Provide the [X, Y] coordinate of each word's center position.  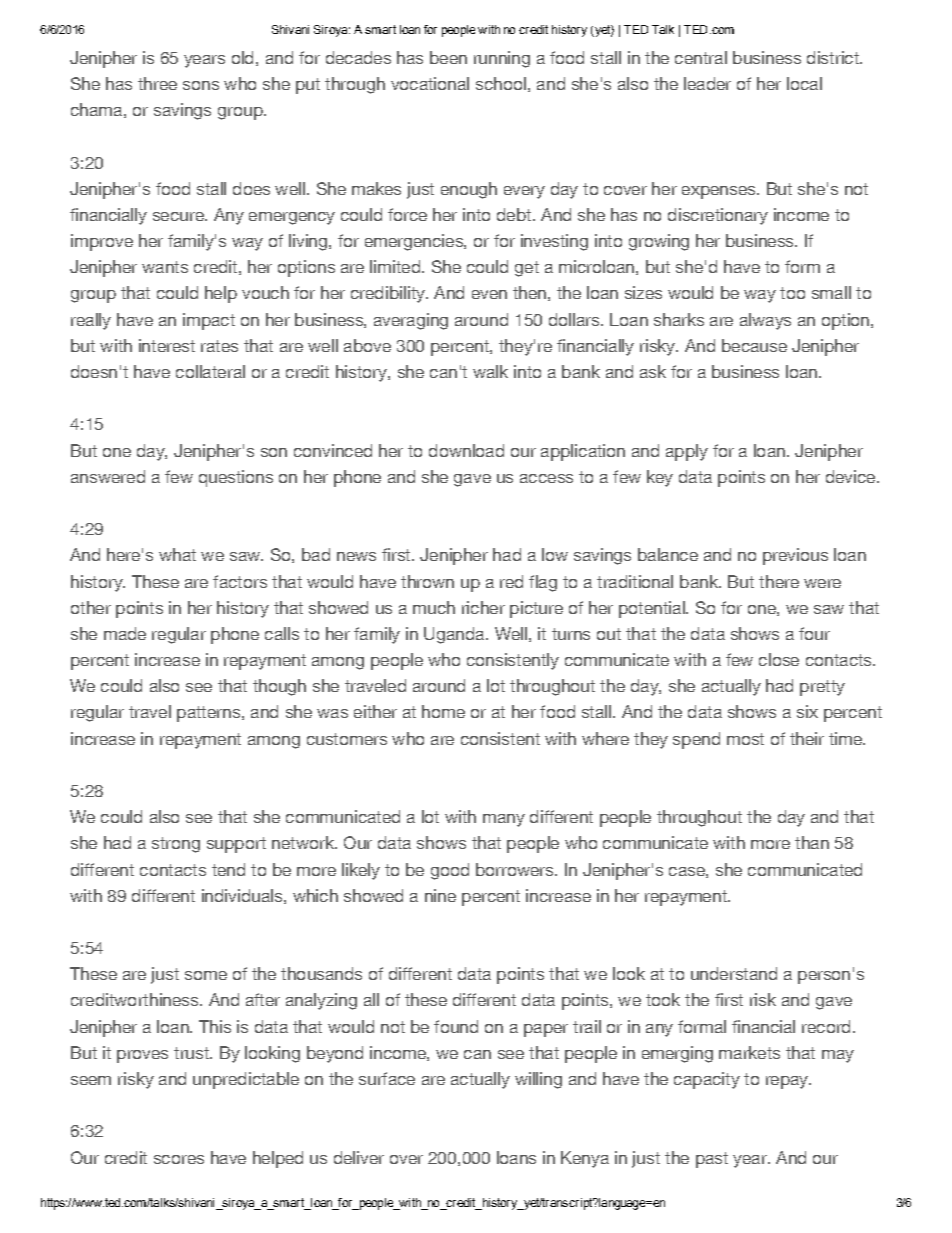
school [501, 83]
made [125, 633]
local [804, 83]
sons [201, 85]
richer [483, 607]
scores [179, 1159]
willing [538, 1080]
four [814, 633]
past [712, 1160]
